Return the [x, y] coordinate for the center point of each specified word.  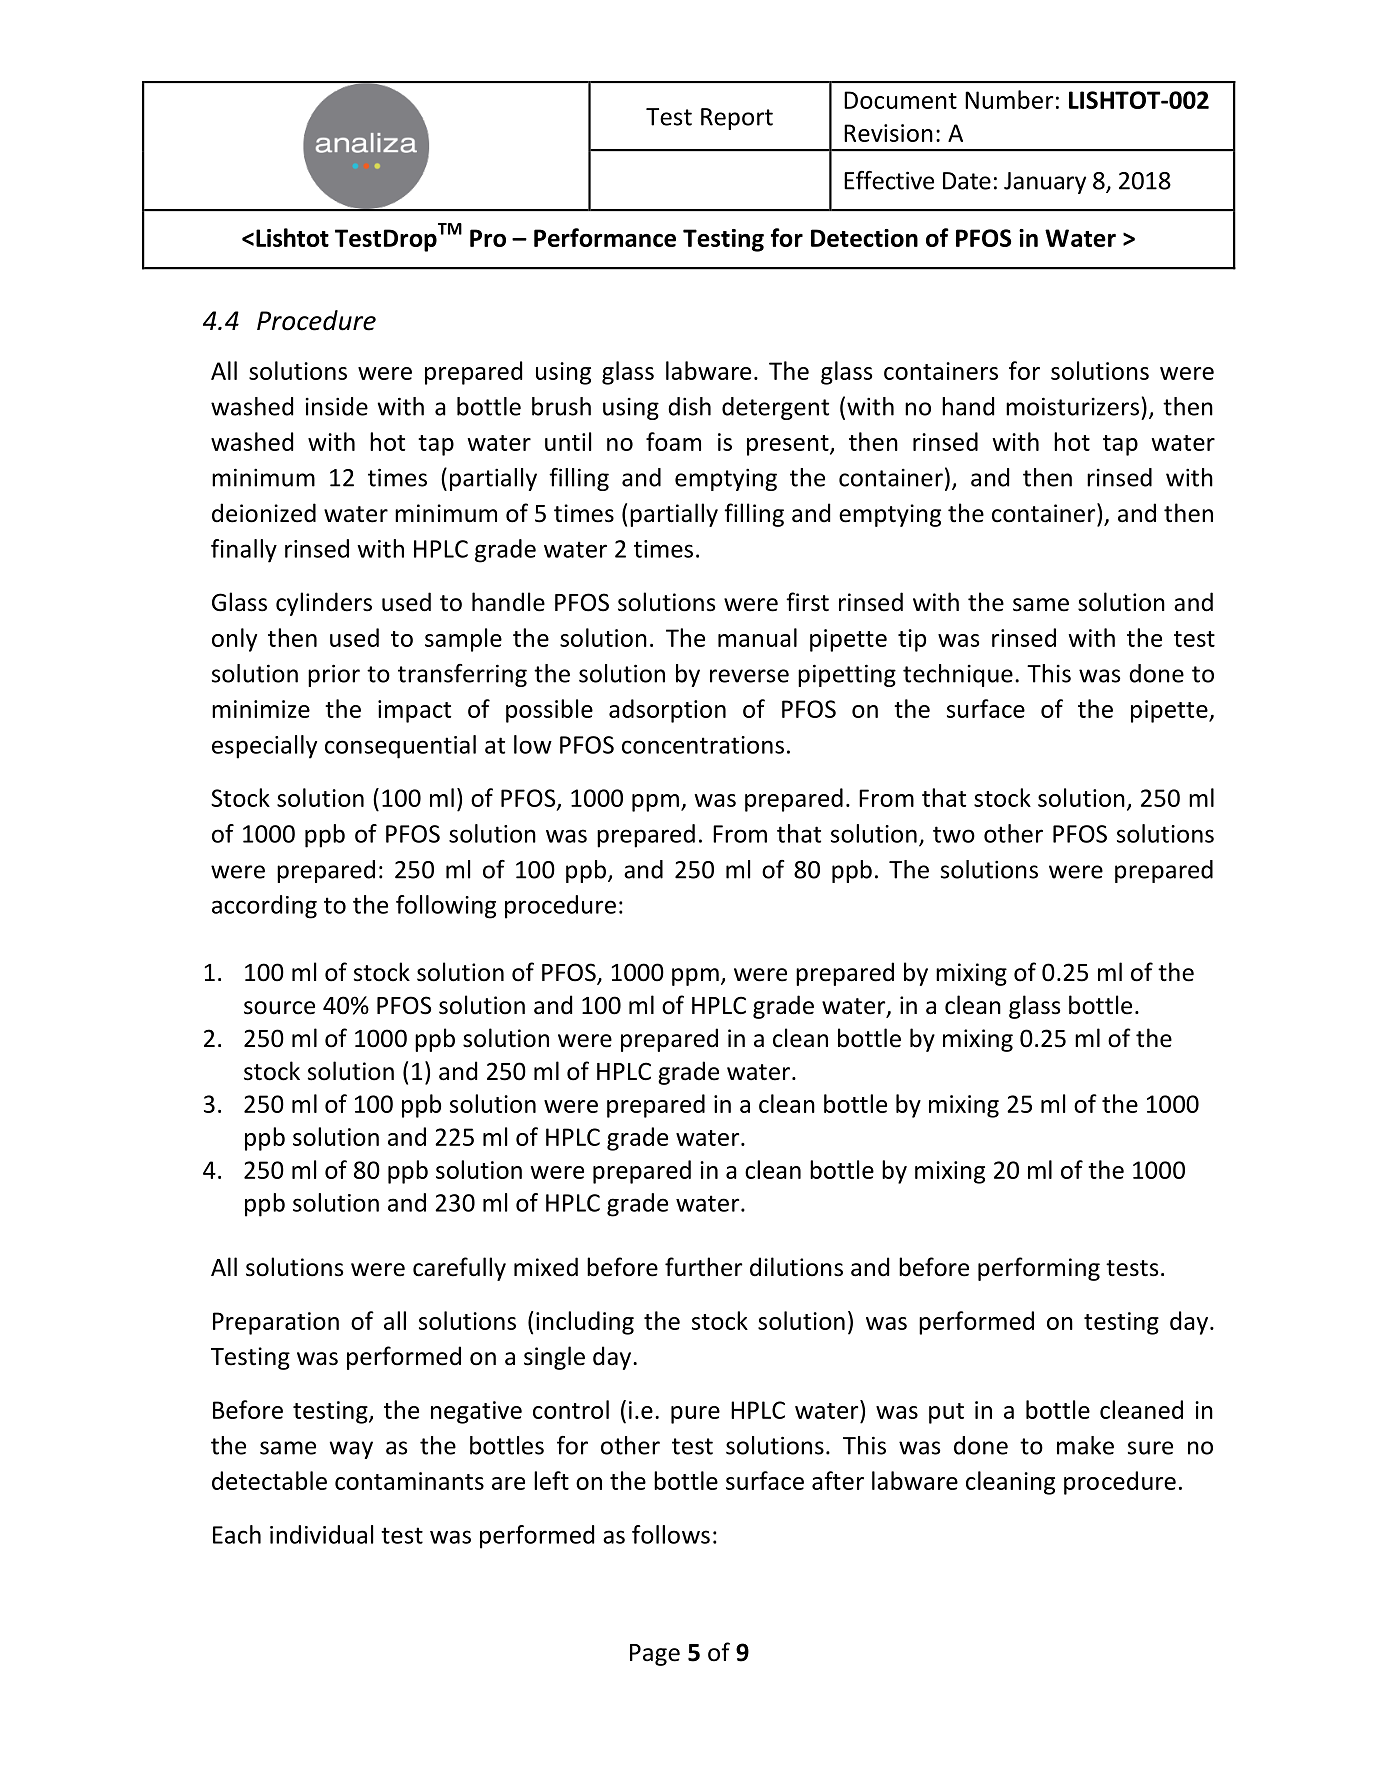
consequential [400, 747]
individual [321, 1534]
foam [673, 441]
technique [958, 675]
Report [737, 119]
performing [1039, 1269]
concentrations [703, 745]
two [954, 834]
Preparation [276, 1323]
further [704, 1267]
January [1045, 183]
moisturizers [1072, 406]
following [446, 907]
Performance [605, 237]
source [279, 1008]
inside [337, 406]
